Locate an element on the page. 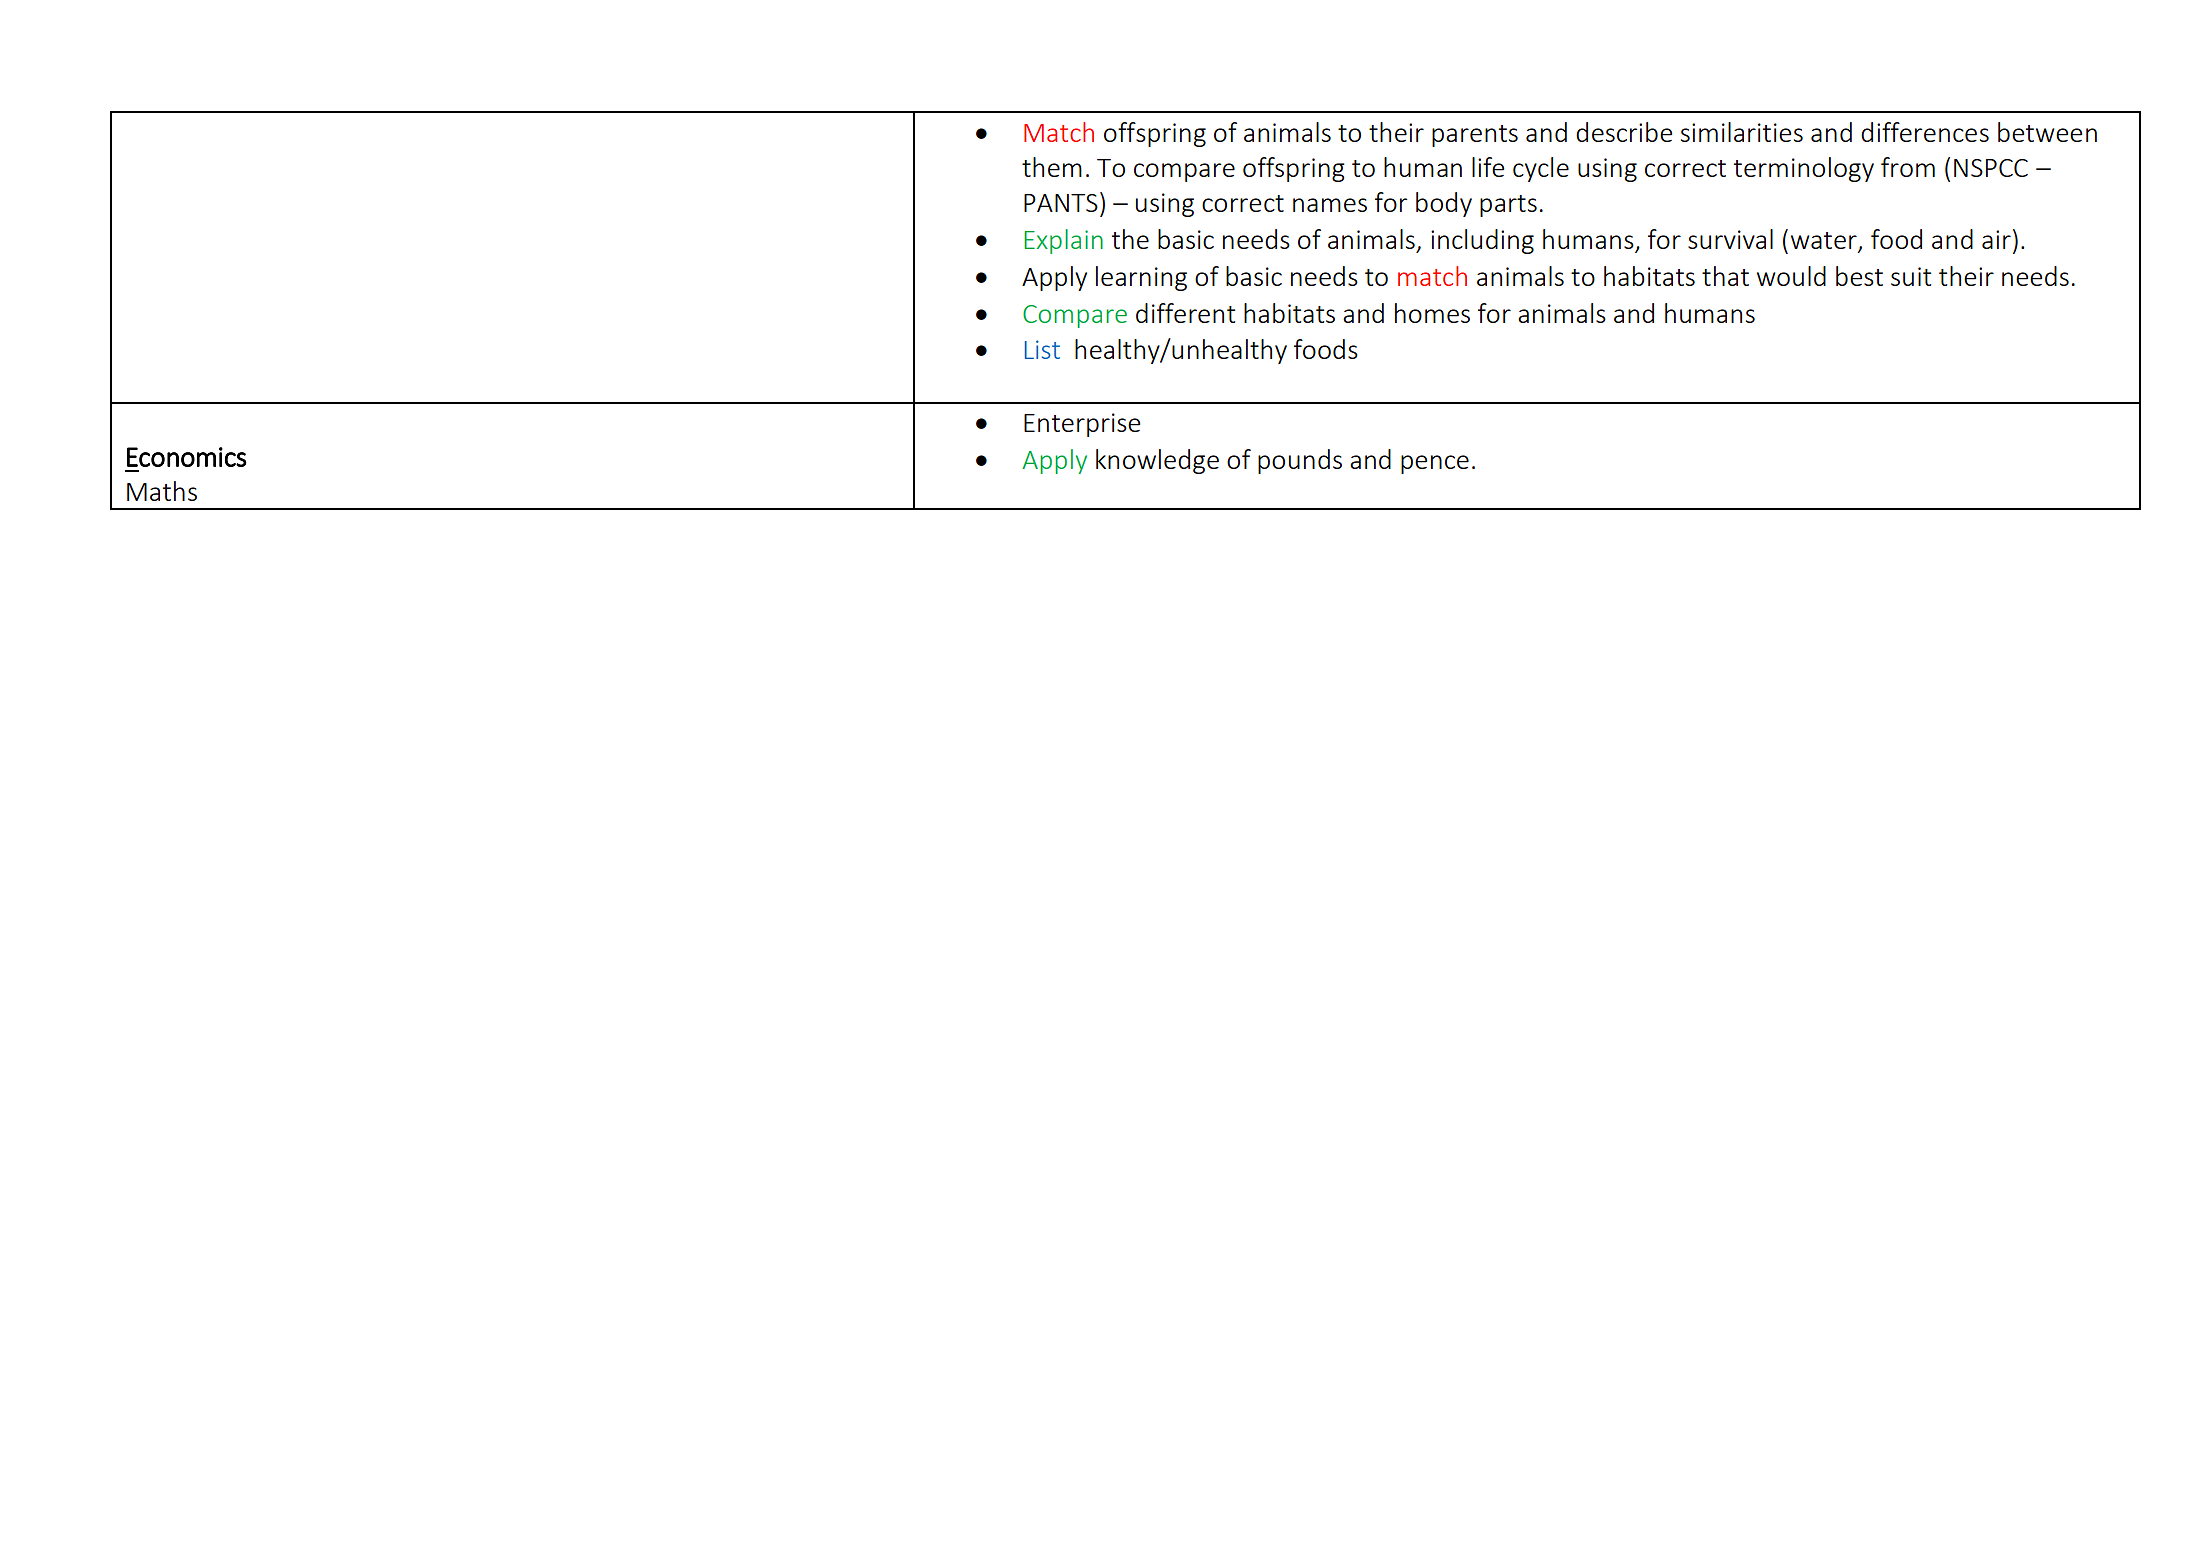 This page has width=2207, height=1561. water is located at coordinates (1825, 242).
